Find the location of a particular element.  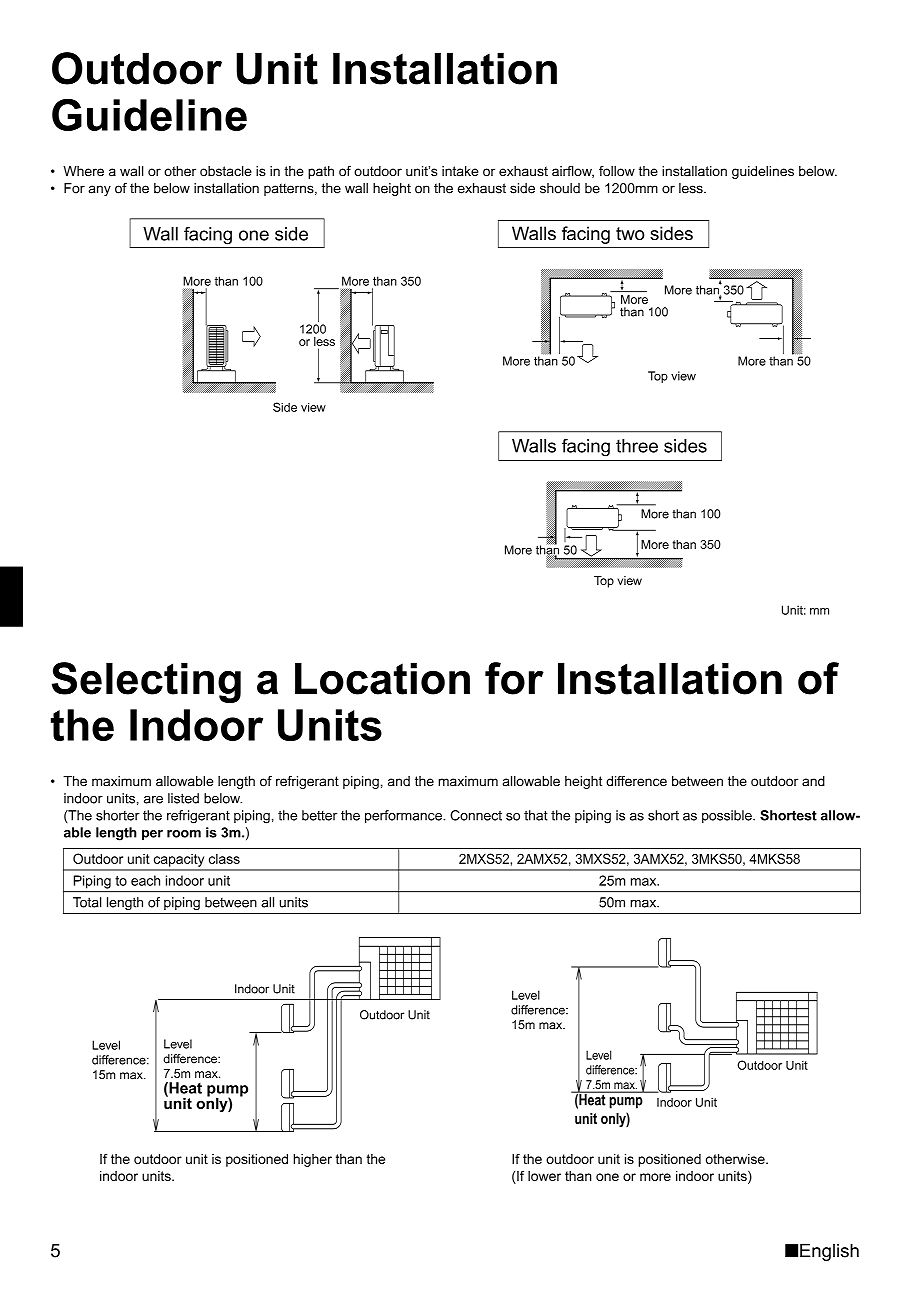

three is located at coordinates (637, 446).
